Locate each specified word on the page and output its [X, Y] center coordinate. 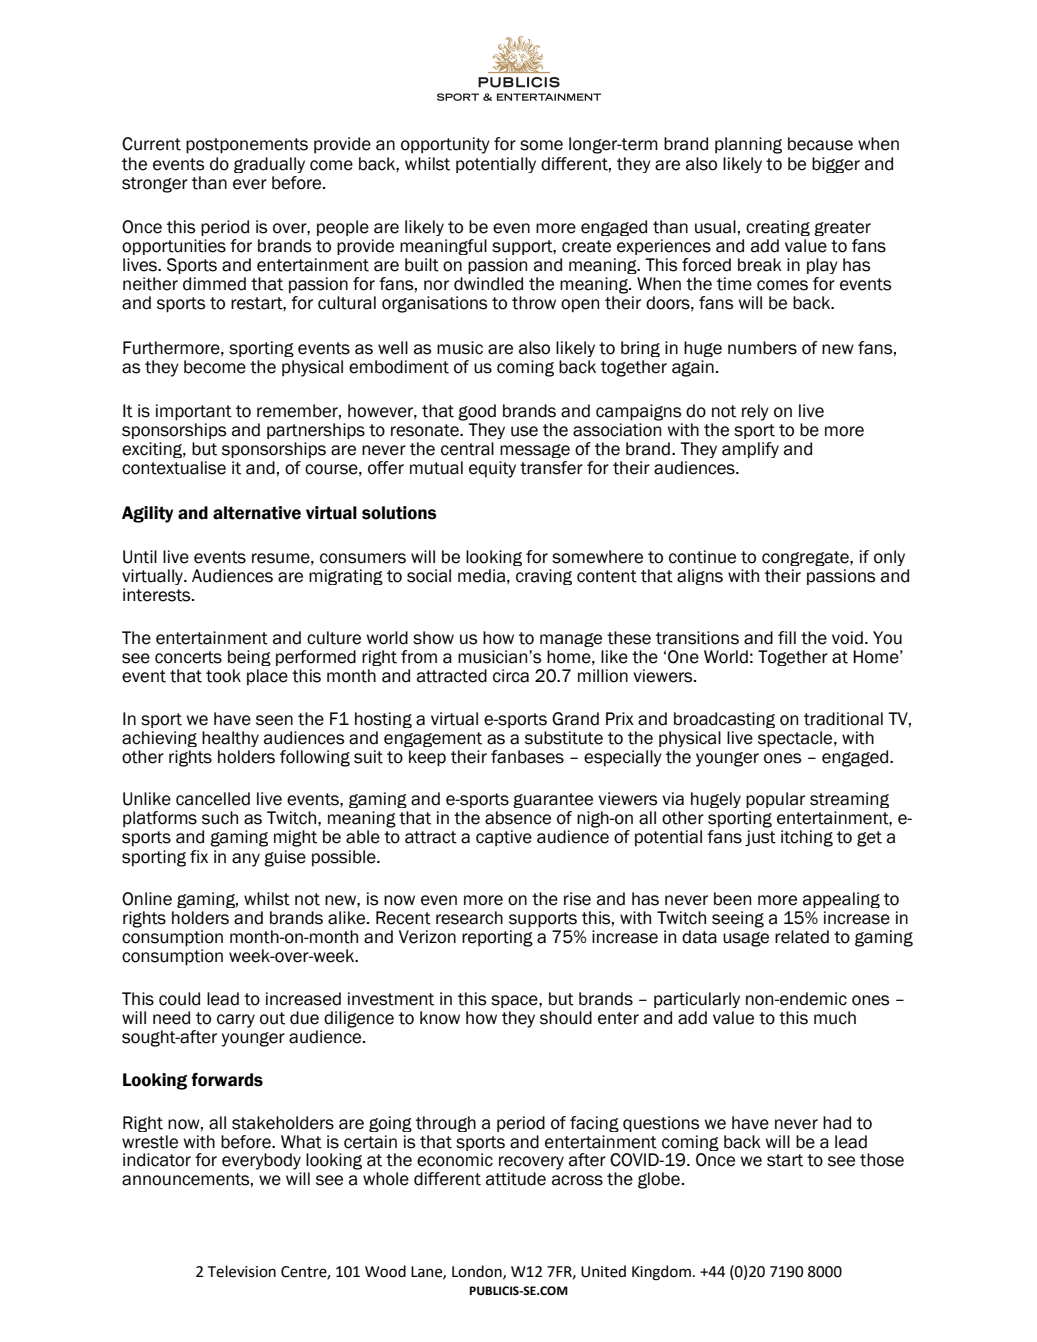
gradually [269, 165]
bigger [836, 165]
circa [511, 676]
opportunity [445, 145]
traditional [843, 719]
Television [242, 1271]
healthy [230, 739]
